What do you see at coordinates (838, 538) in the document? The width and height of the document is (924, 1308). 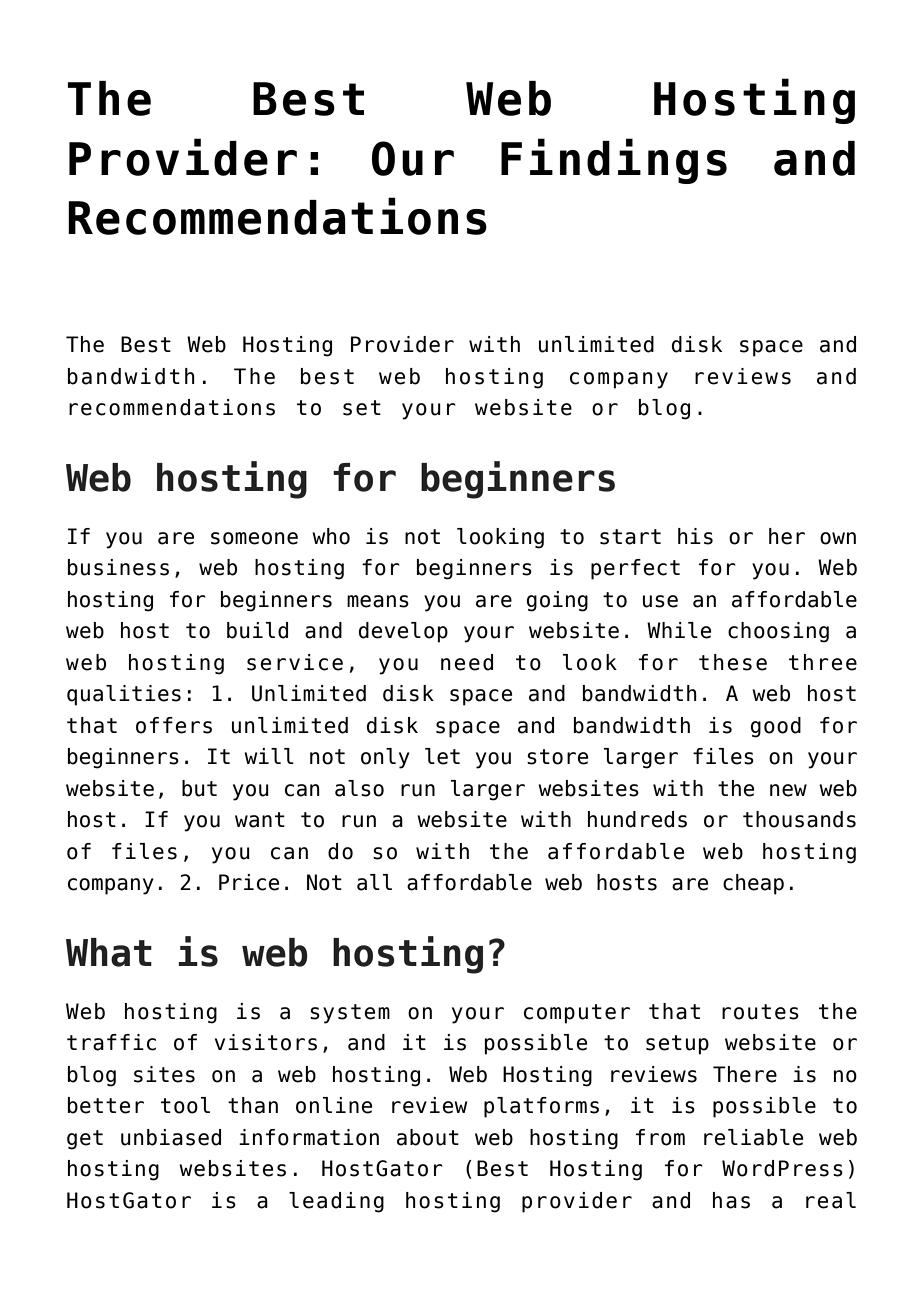 I see `own` at bounding box center [838, 538].
